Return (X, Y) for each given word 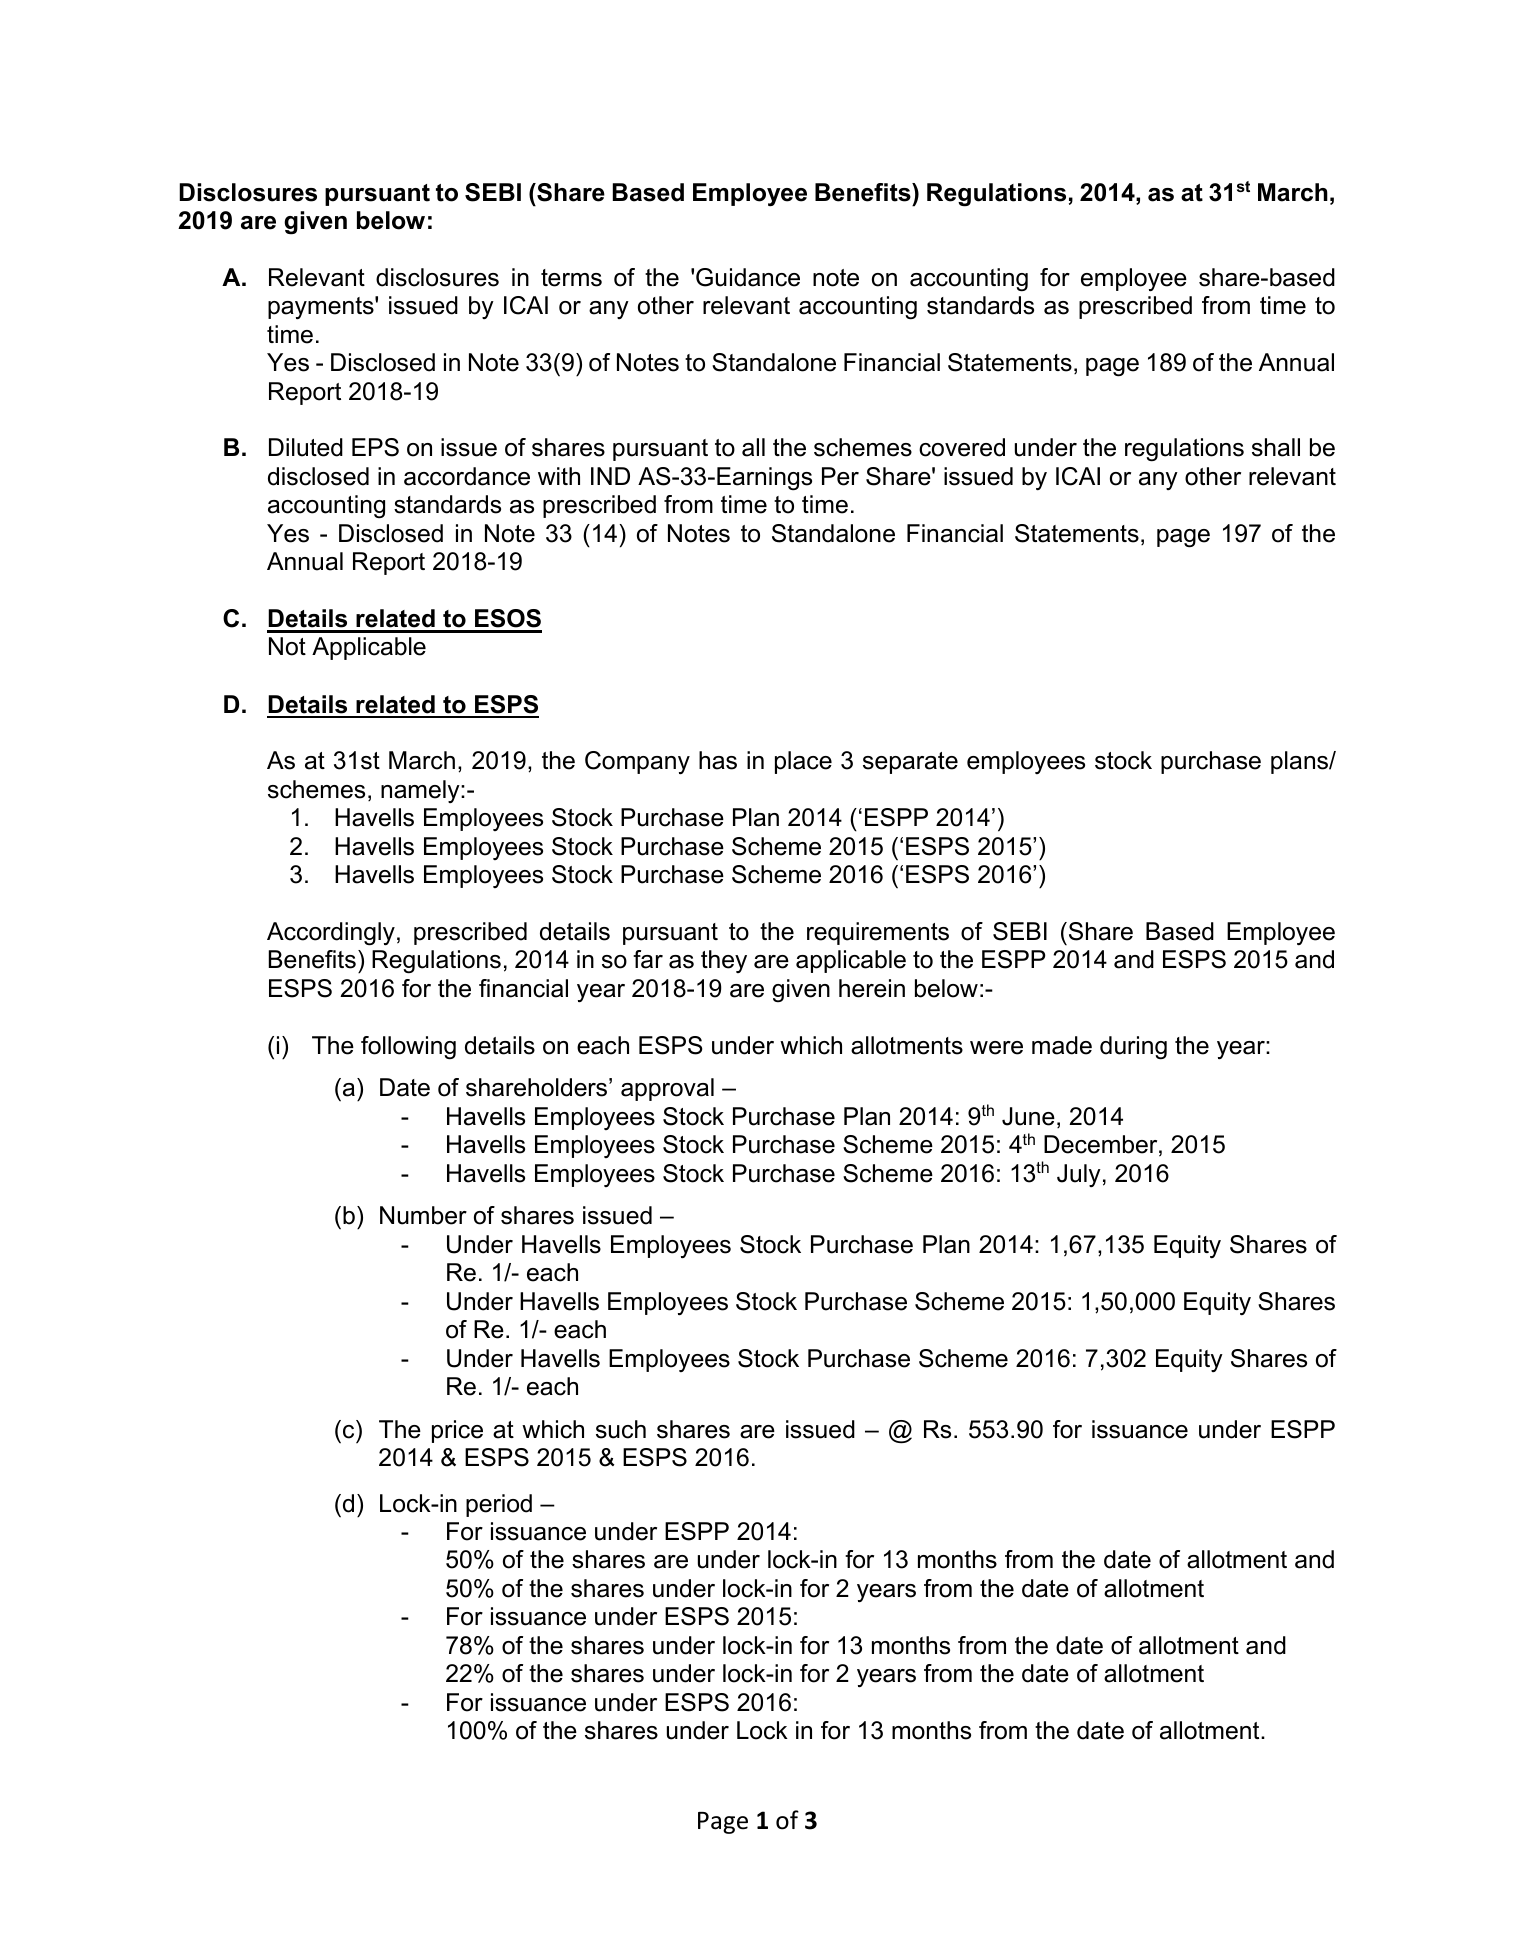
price (457, 1431)
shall (1276, 447)
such (621, 1429)
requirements (878, 933)
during (1133, 1048)
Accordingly (331, 934)
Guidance (748, 277)
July (1079, 1175)
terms (571, 278)
